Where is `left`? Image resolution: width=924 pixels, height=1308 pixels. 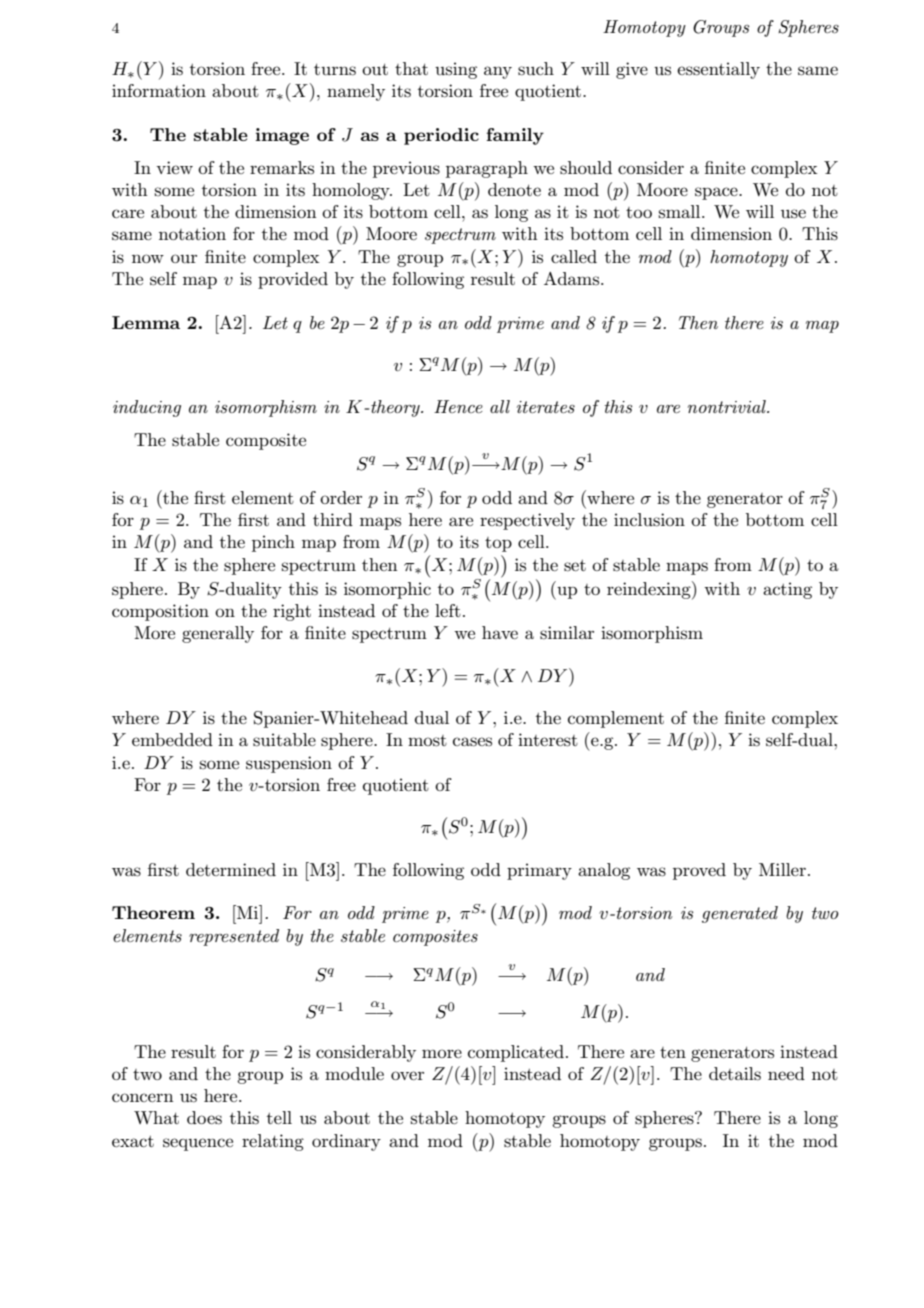 left is located at coordinates (448, 610).
